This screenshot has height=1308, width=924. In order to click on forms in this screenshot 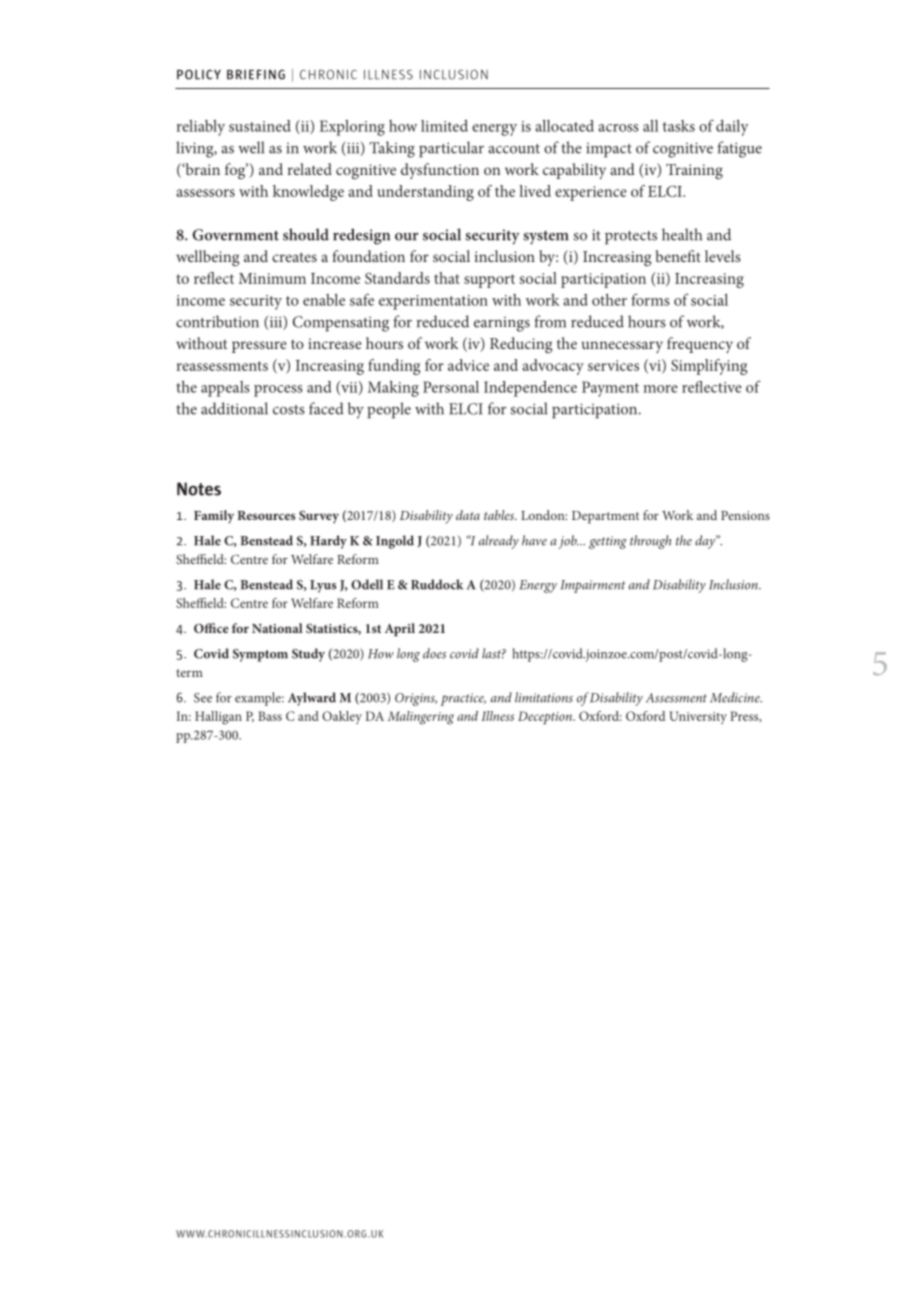, I will do `click(650, 300)`.
